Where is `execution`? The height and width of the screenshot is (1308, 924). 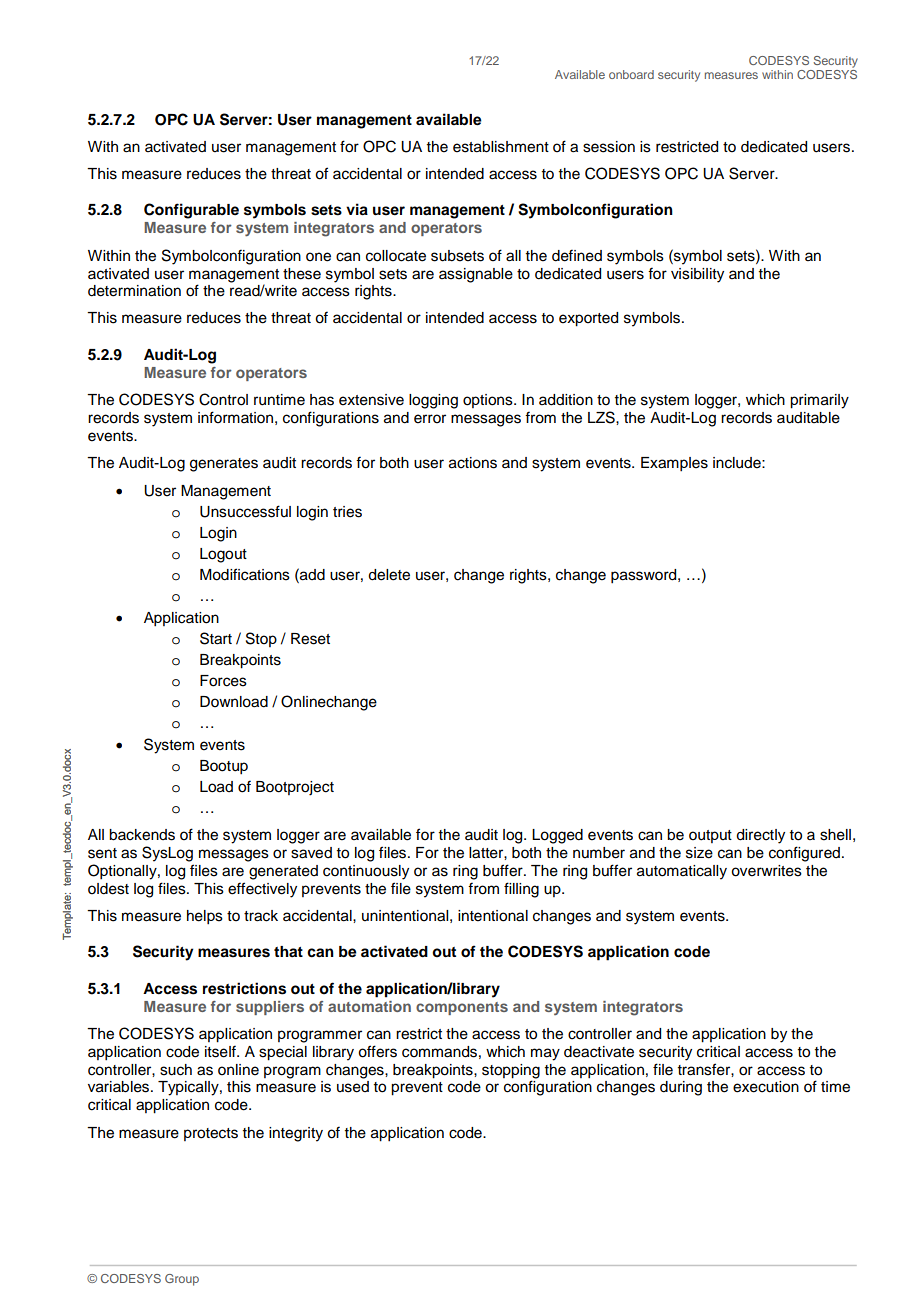 execution is located at coordinates (766, 1087).
